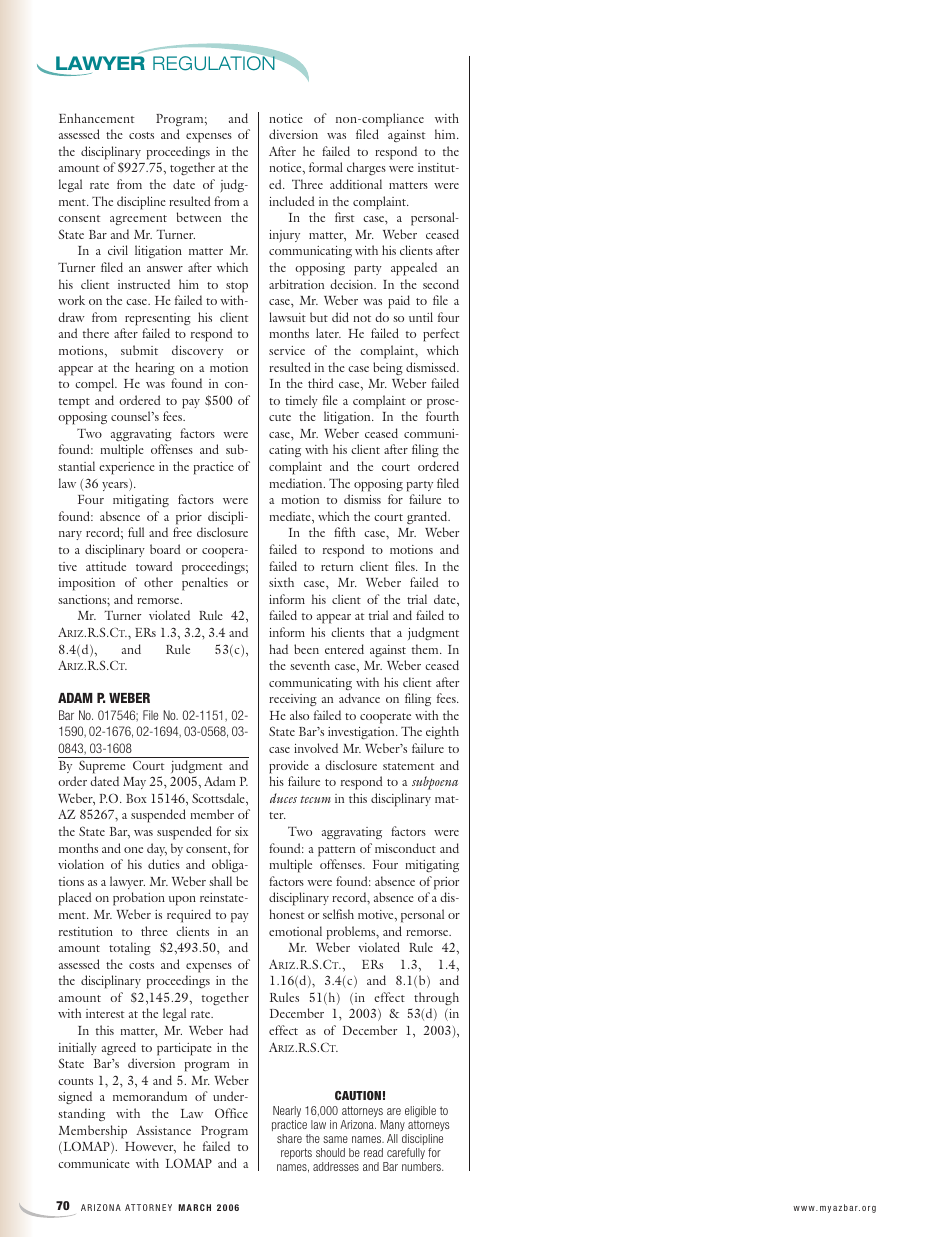 This screenshot has height=1237, width=952. Describe the element at coordinates (130, 948) in the screenshot. I see `totaling` at that location.
